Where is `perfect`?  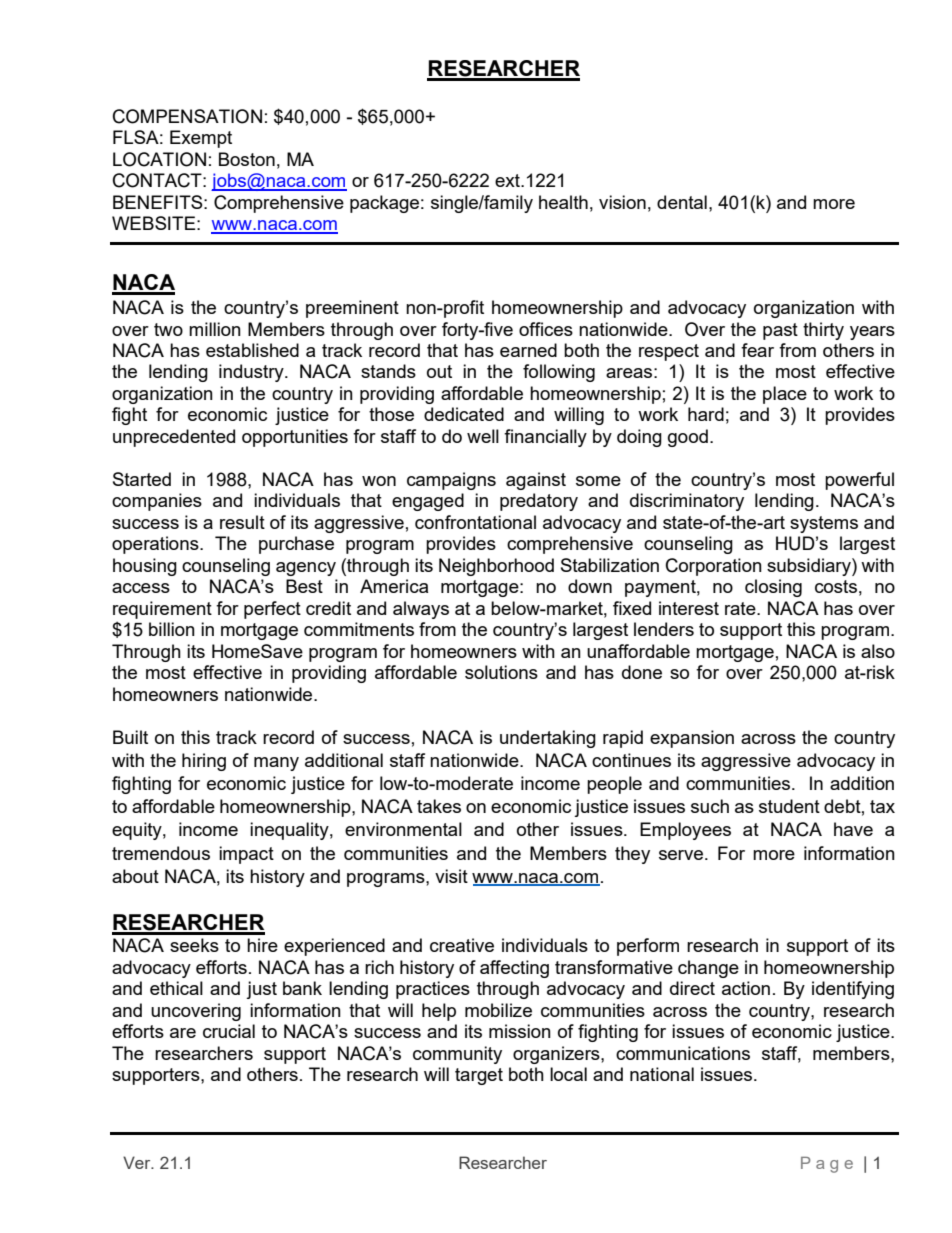
perfect is located at coordinates (272, 610).
